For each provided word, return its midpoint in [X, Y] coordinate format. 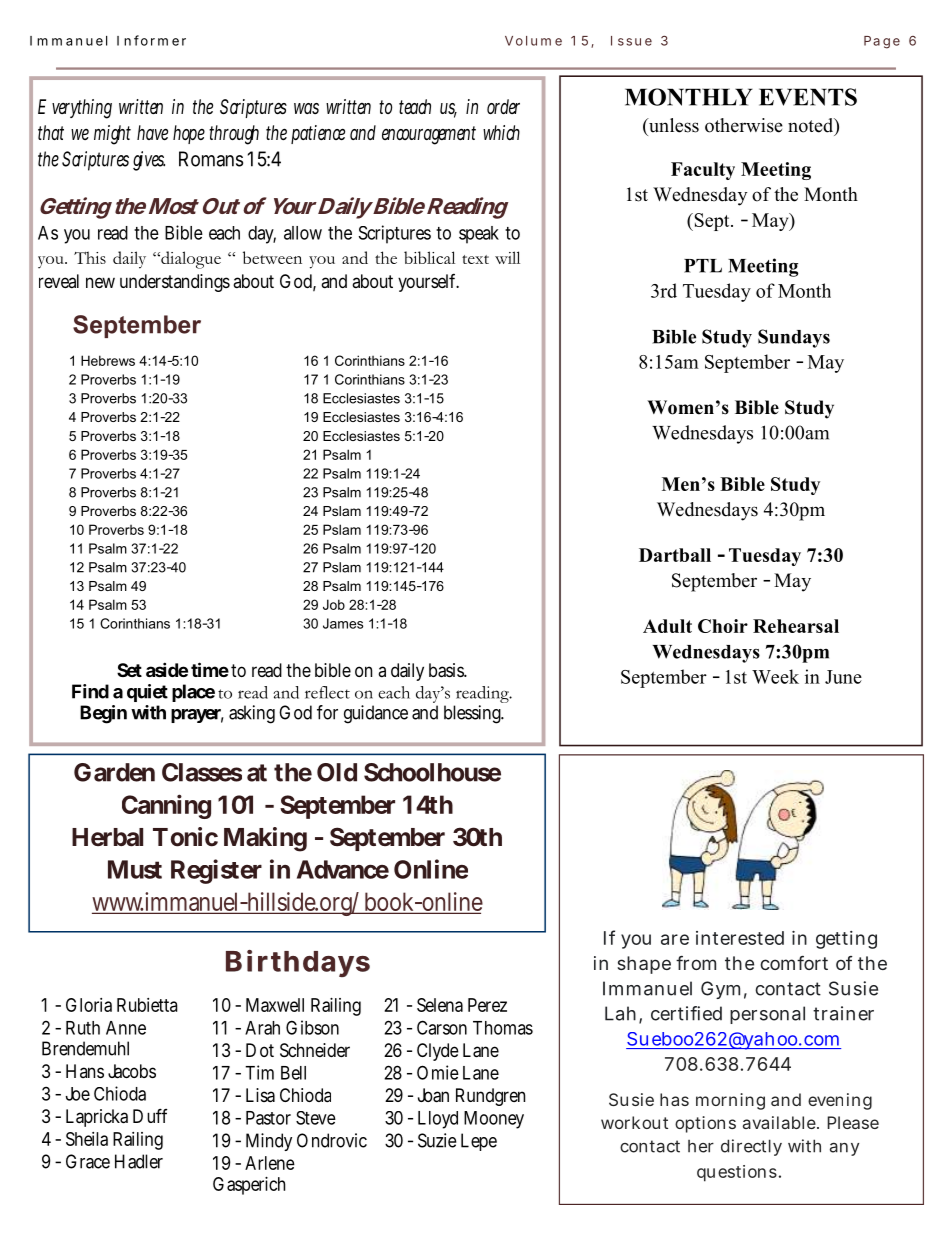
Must [135, 869]
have [152, 132]
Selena [440, 1005]
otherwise [744, 125]
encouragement [429, 135]
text [475, 259]
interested [740, 938]
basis [448, 670]
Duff [150, 1115]
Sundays [794, 338]
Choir [723, 626]
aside [167, 669]
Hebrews [108, 360]
